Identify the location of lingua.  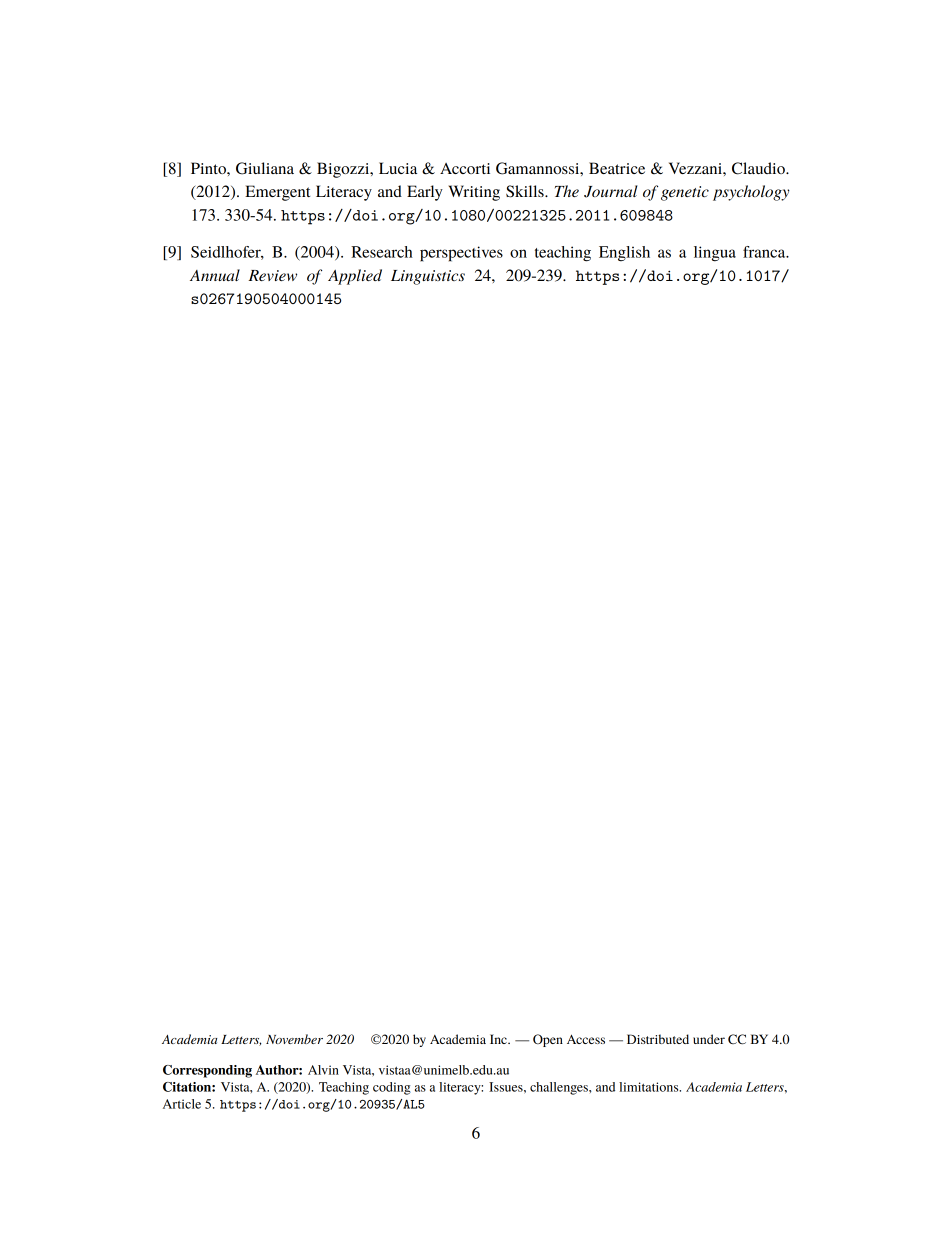
(715, 254).
